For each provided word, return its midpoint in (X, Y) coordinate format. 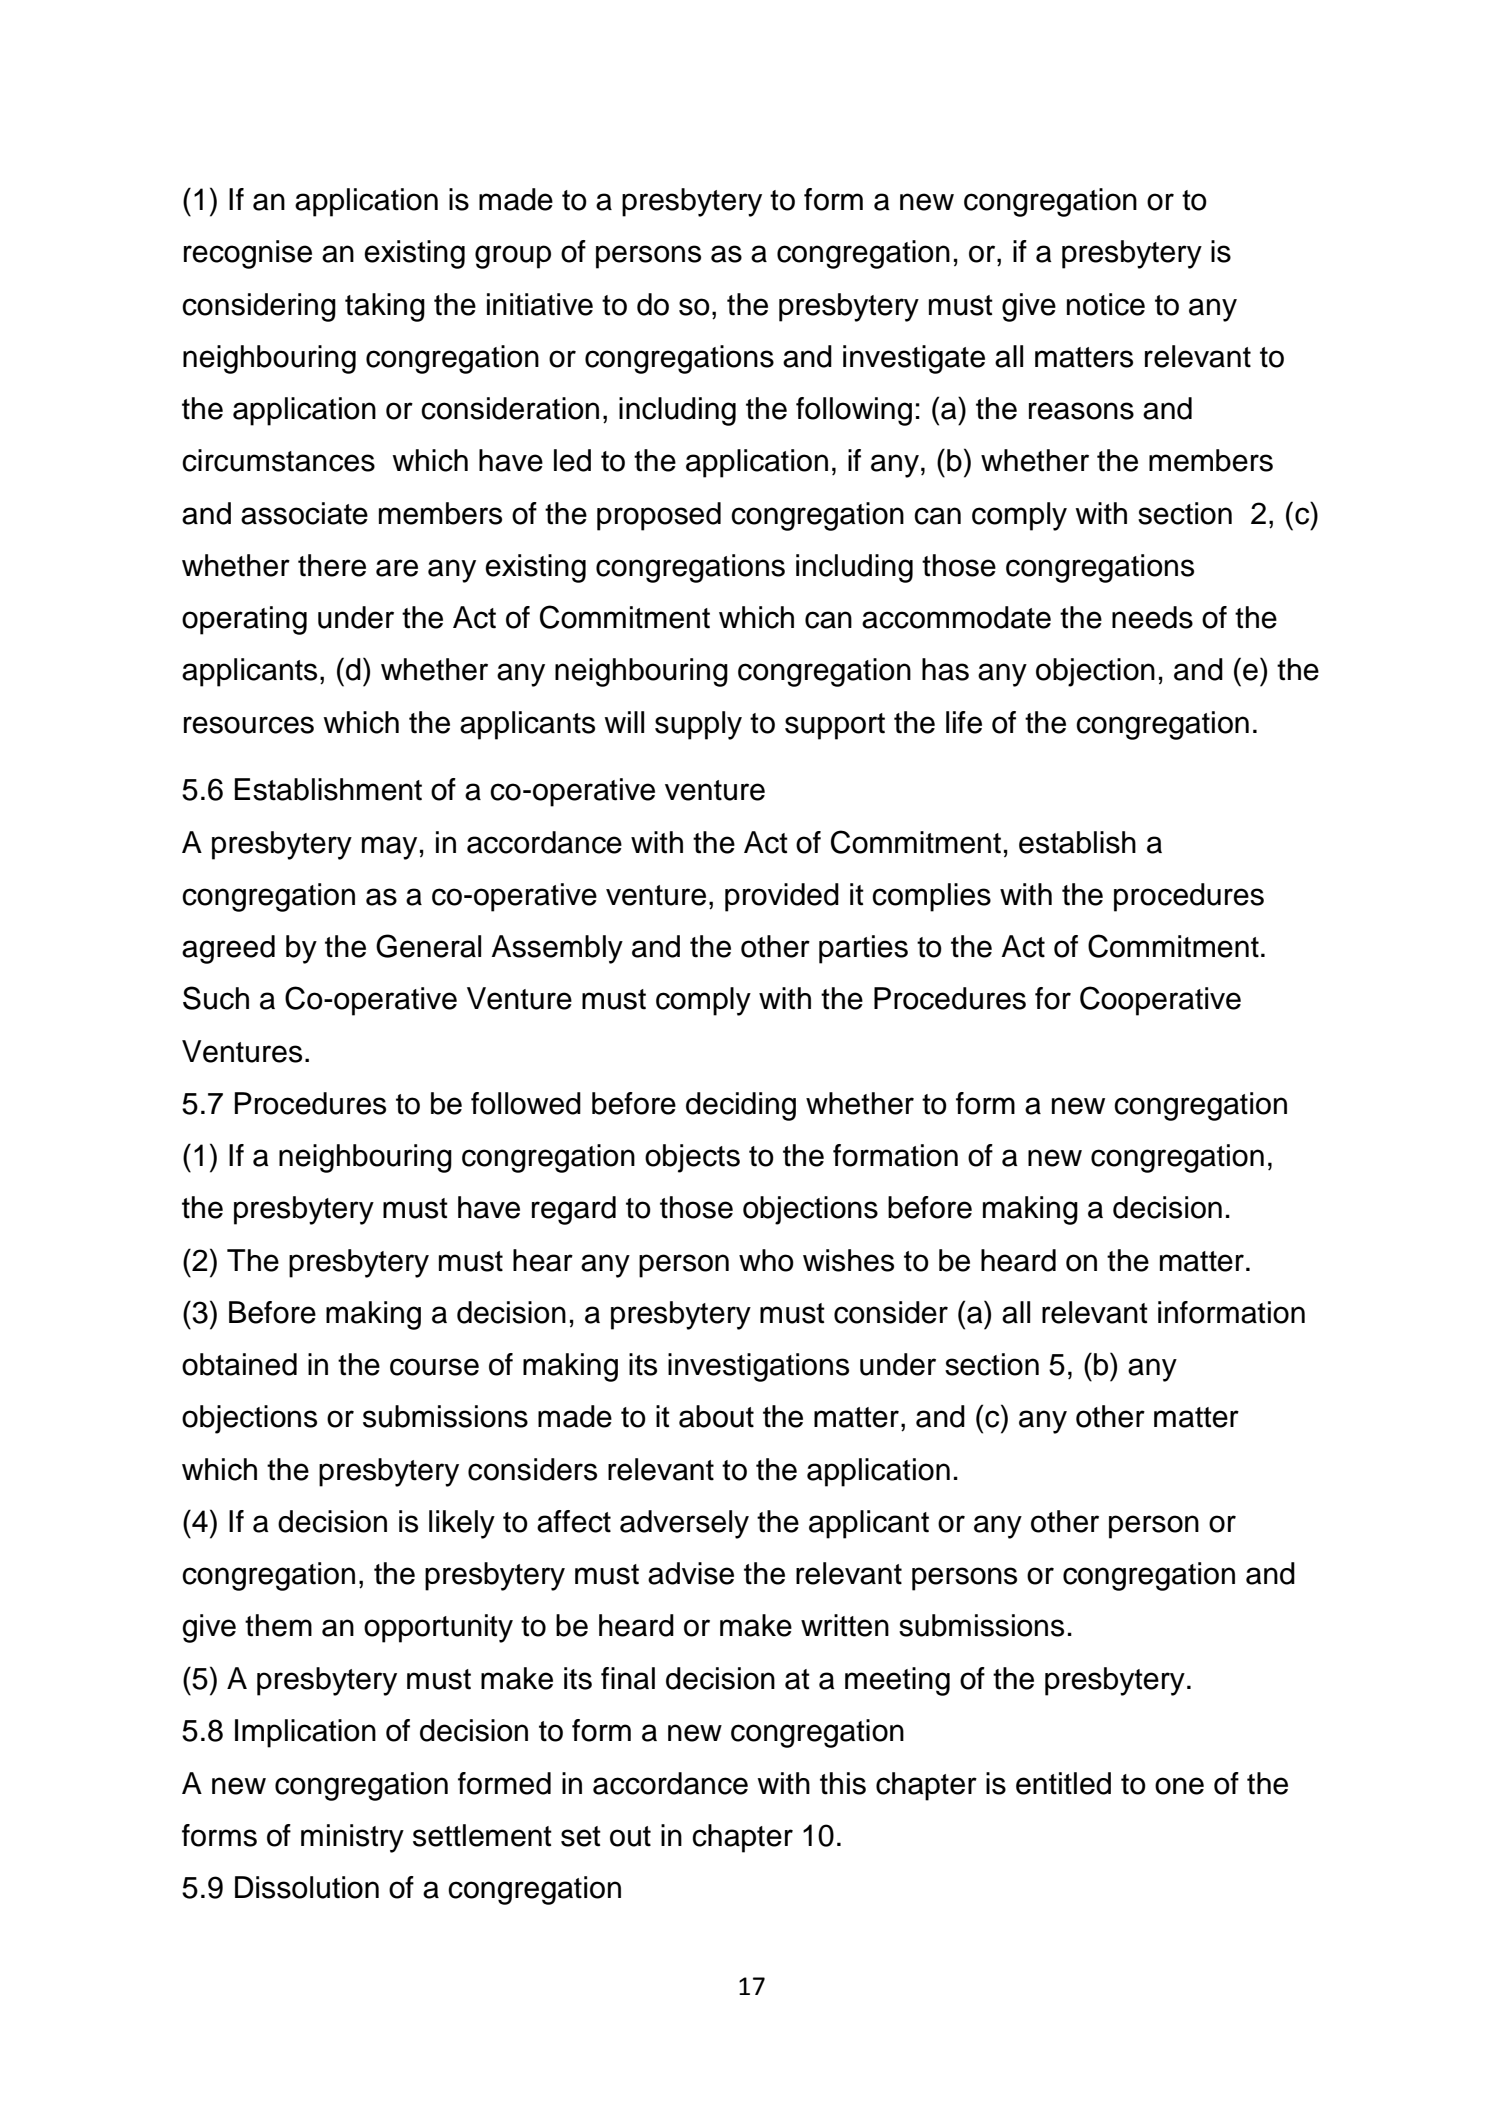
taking (385, 307)
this (843, 1783)
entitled (1063, 1783)
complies (931, 897)
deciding (741, 1106)
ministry (352, 1838)
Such (216, 998)
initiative (540, 304)
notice (1106, 304)
